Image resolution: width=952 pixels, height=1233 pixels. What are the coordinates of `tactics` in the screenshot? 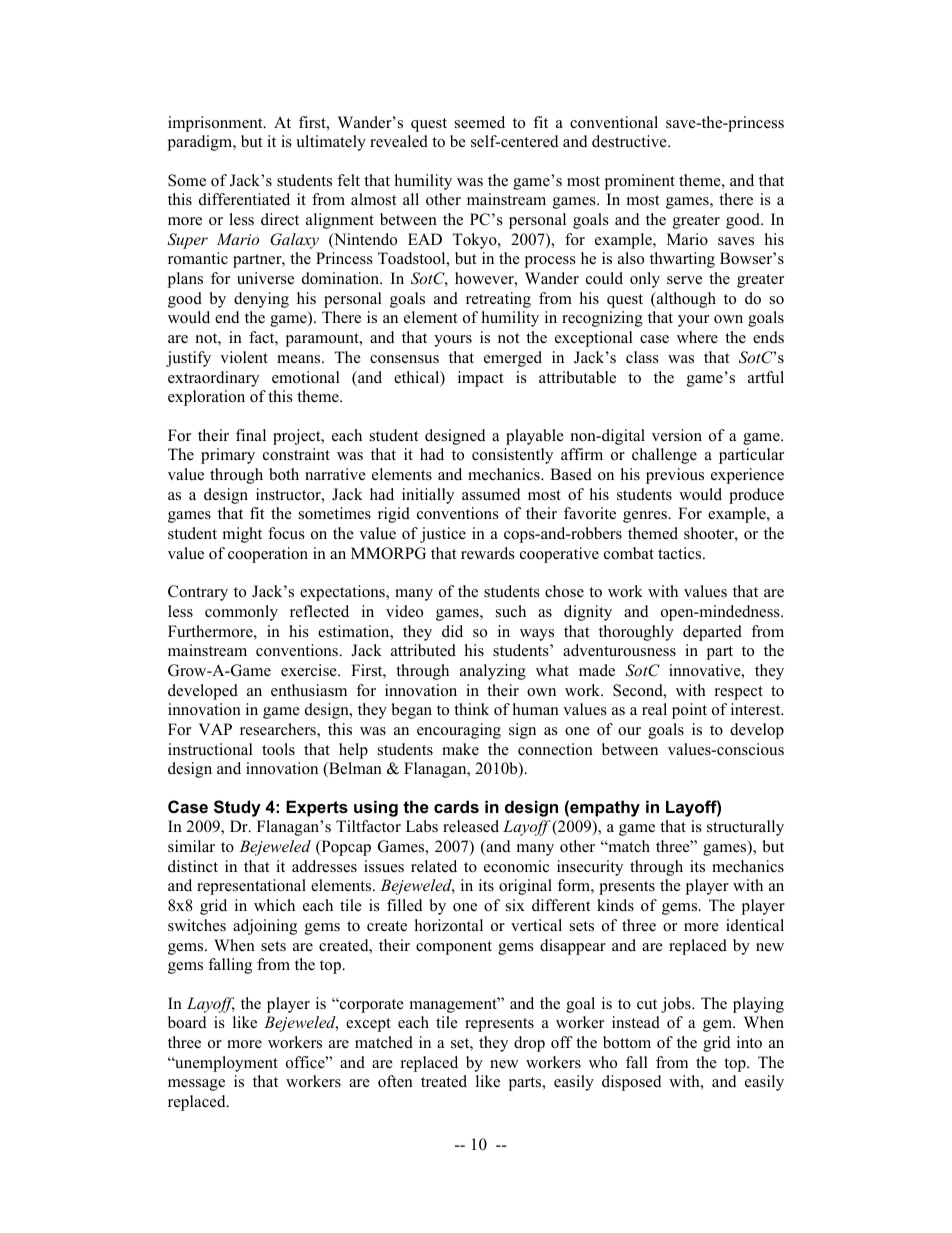 It's located at (681, 553).
